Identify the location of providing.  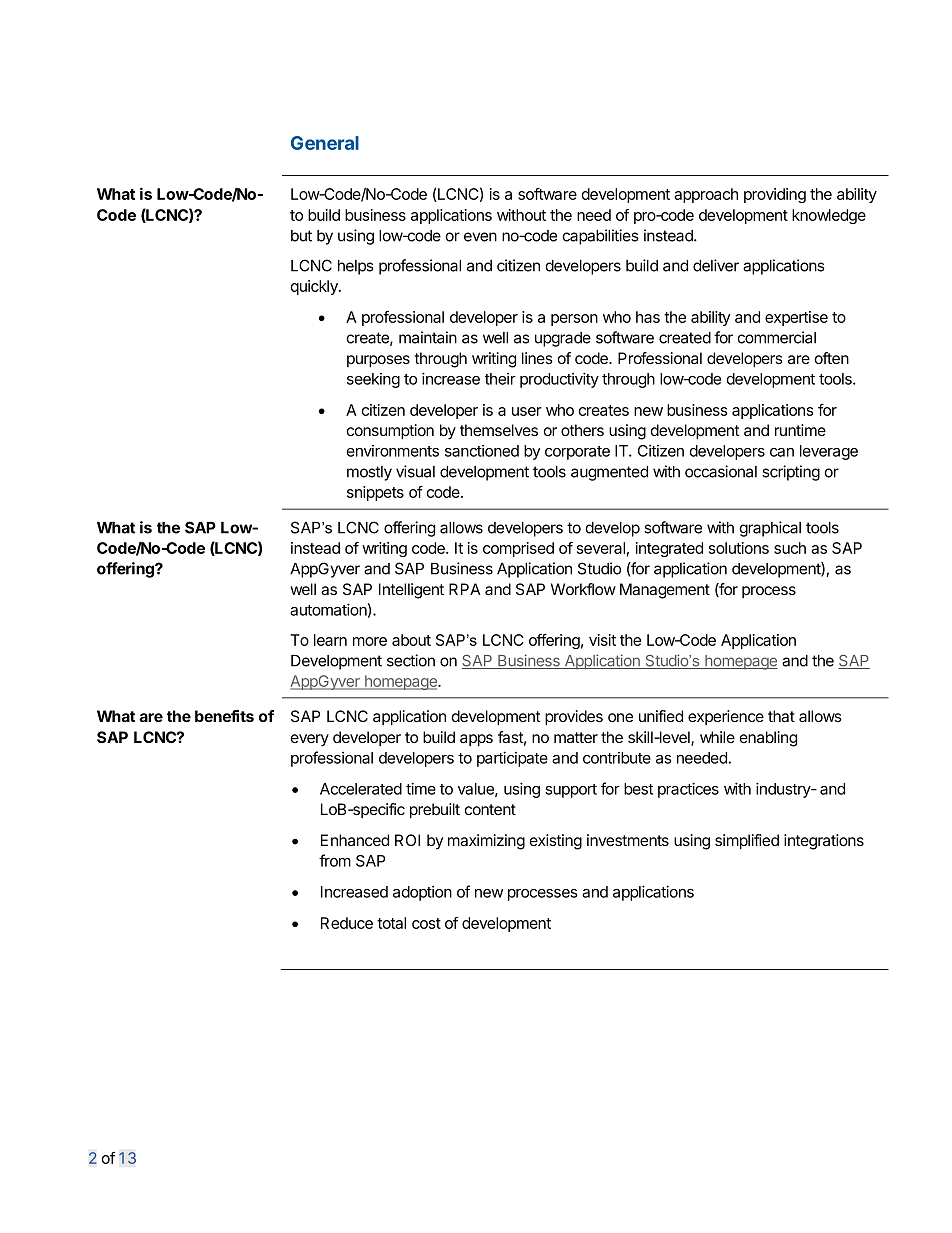
(775, 195).
